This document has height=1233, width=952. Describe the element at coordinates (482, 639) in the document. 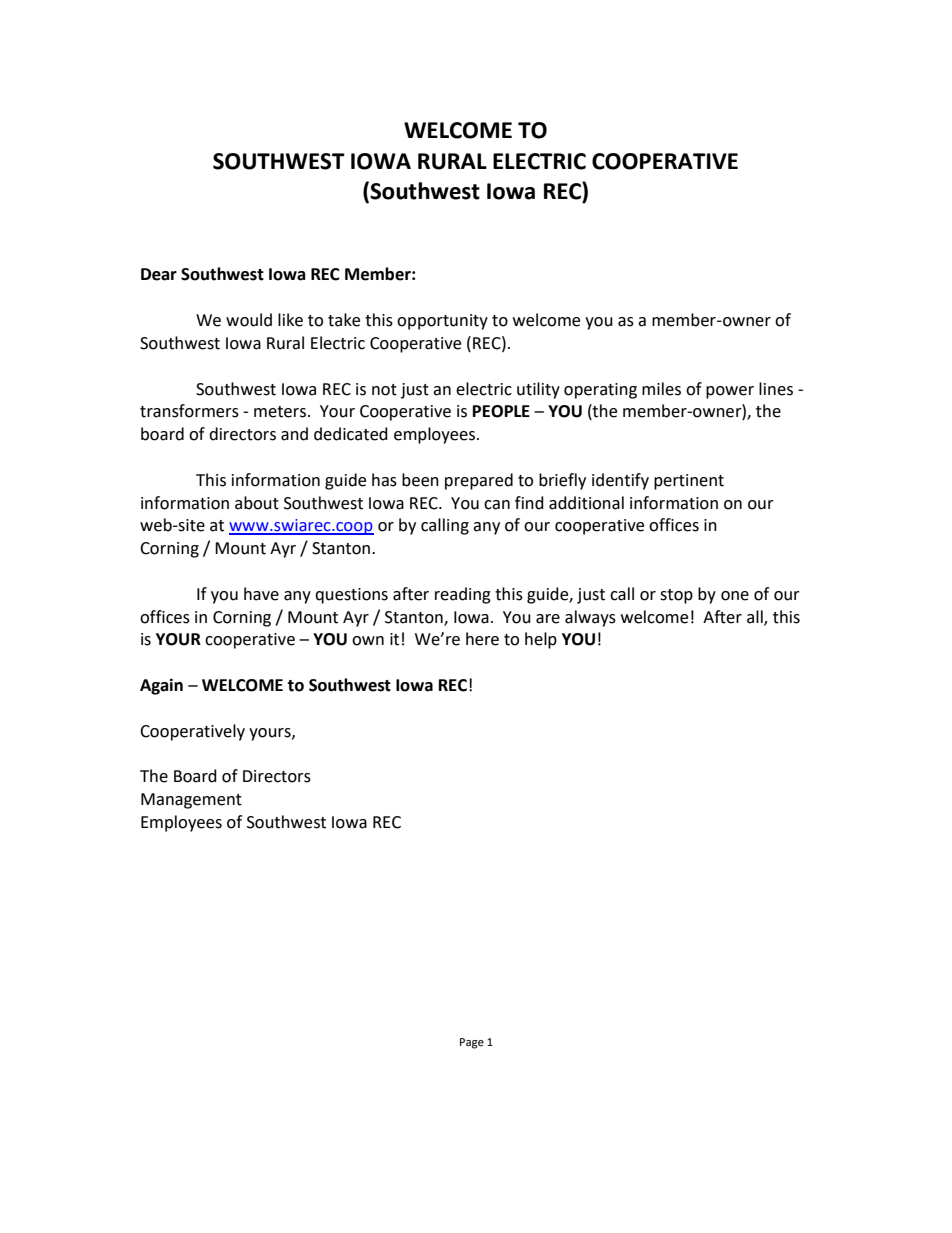

I see `here` at that location.
